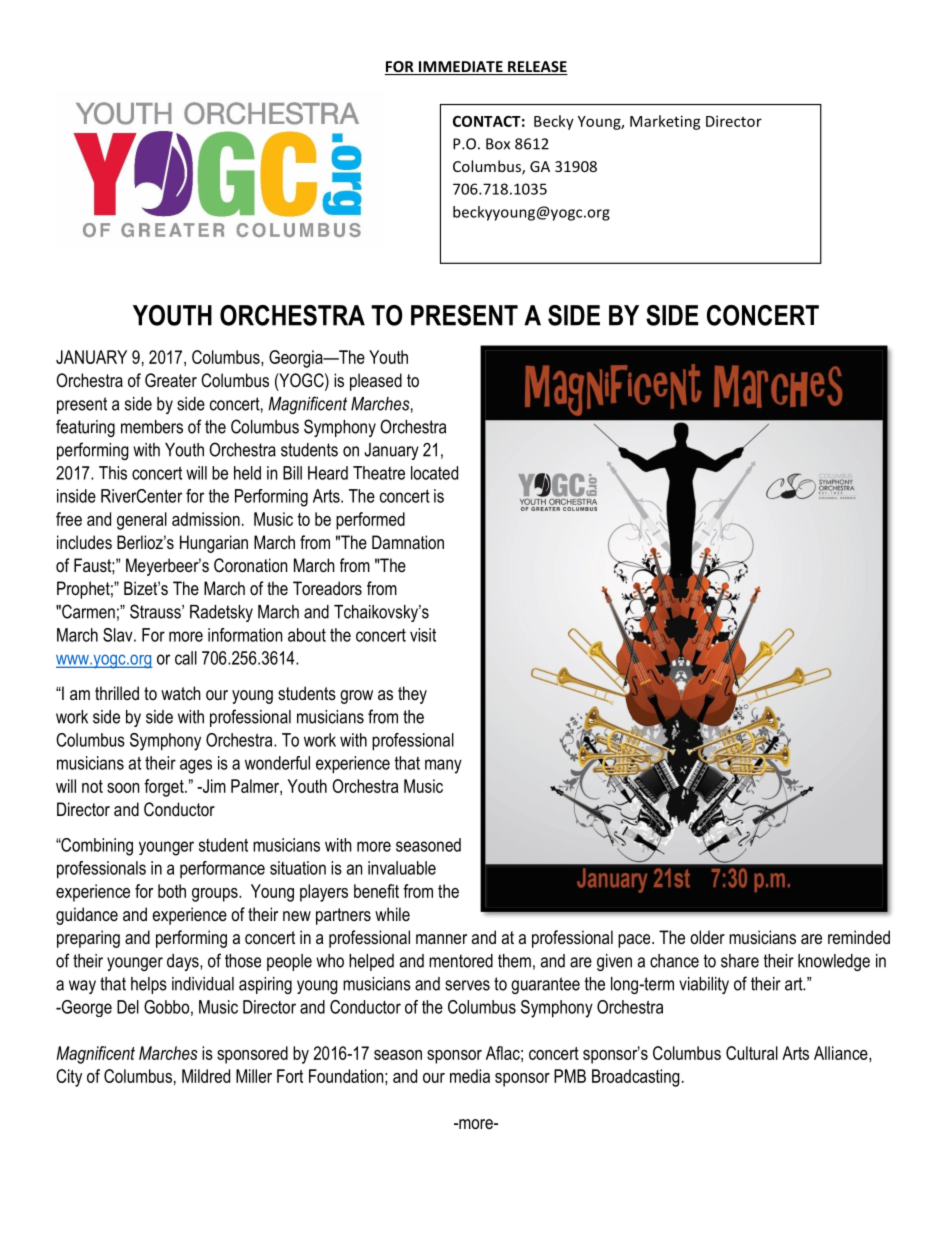  Describe the element at coordinates (172, 891) in the screenshot. I see `both` at that location.
